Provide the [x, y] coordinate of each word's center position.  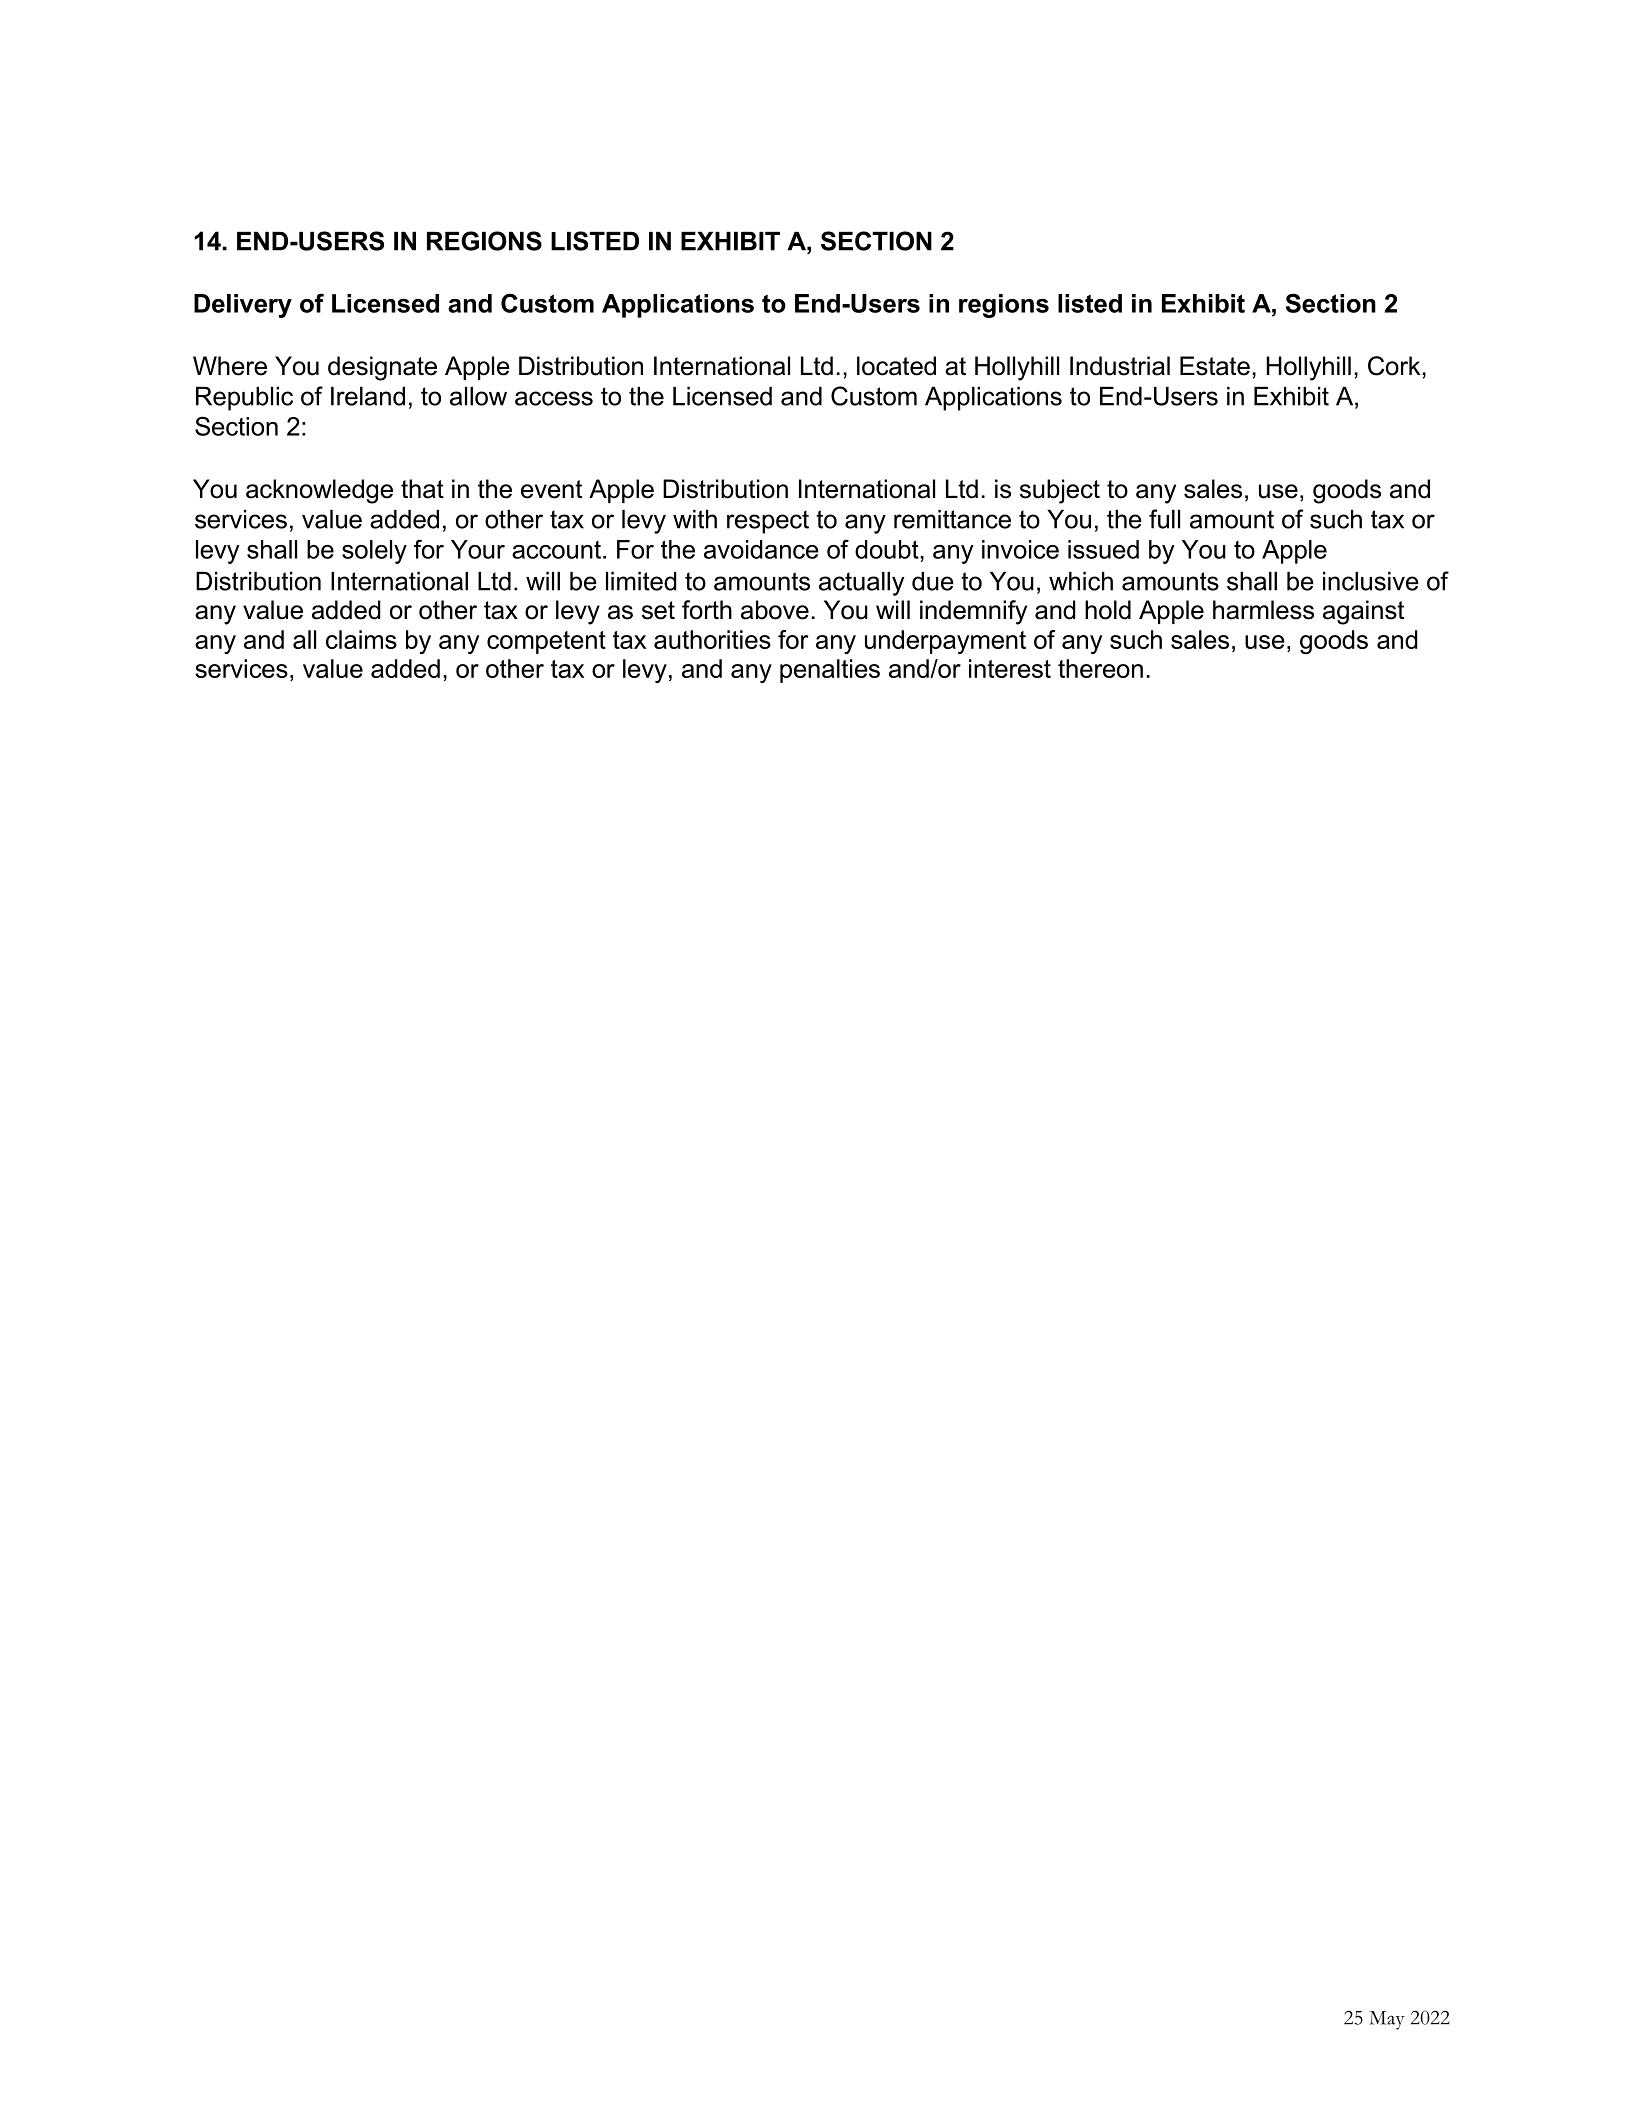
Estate [1215, 366]
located [896, 366]
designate [382, 368]
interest [1010, 668]
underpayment [945, 642]
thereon [1100, 668]
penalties [830, 671]
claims [361, 639]
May [1387, 2020]
